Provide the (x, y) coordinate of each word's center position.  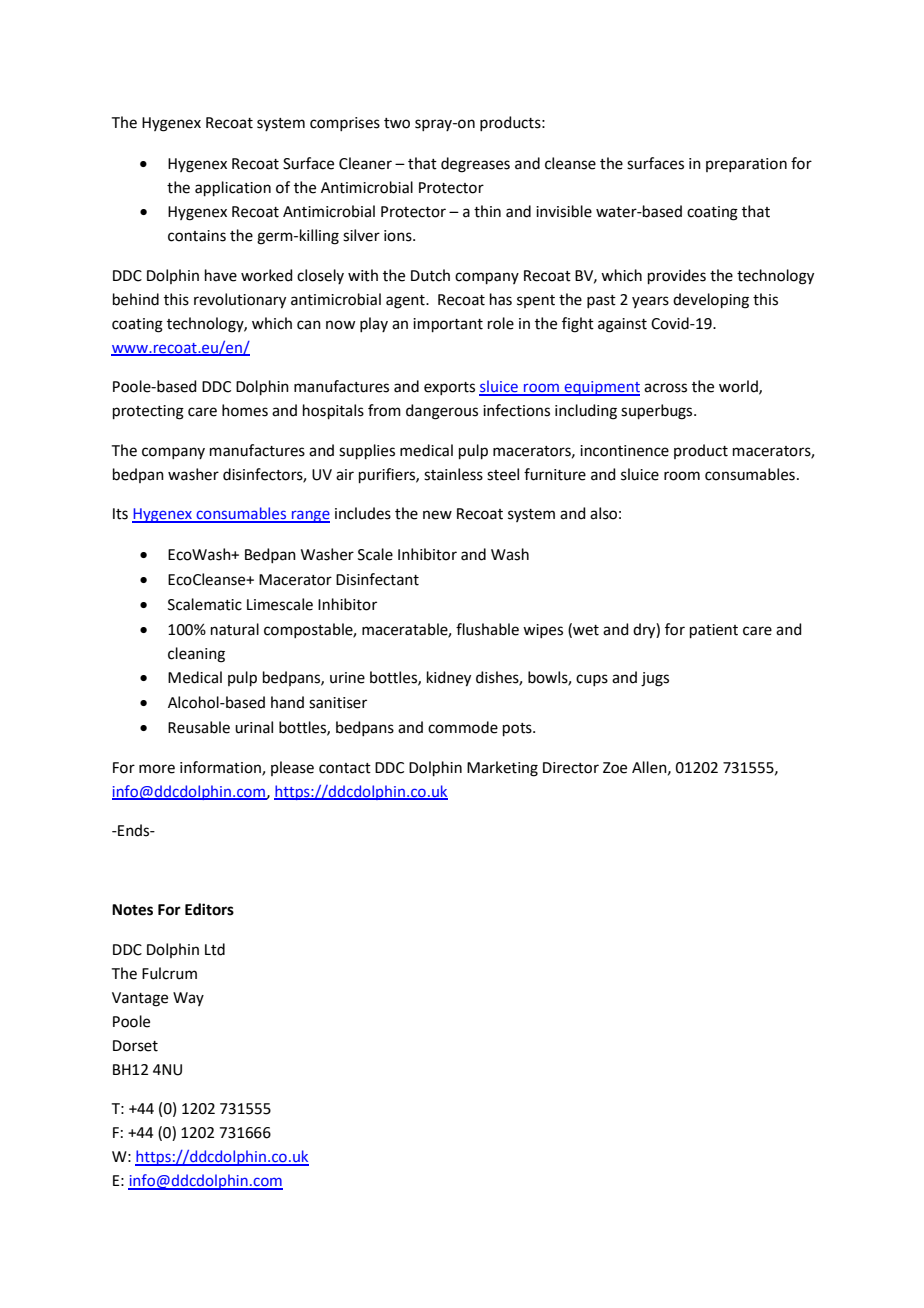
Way (188, 999)
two (397, 123)
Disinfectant (377, 579)
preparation (746, 165)
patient (714, 631)
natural (235, 629)
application (233, 188)
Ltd (215, 949)
